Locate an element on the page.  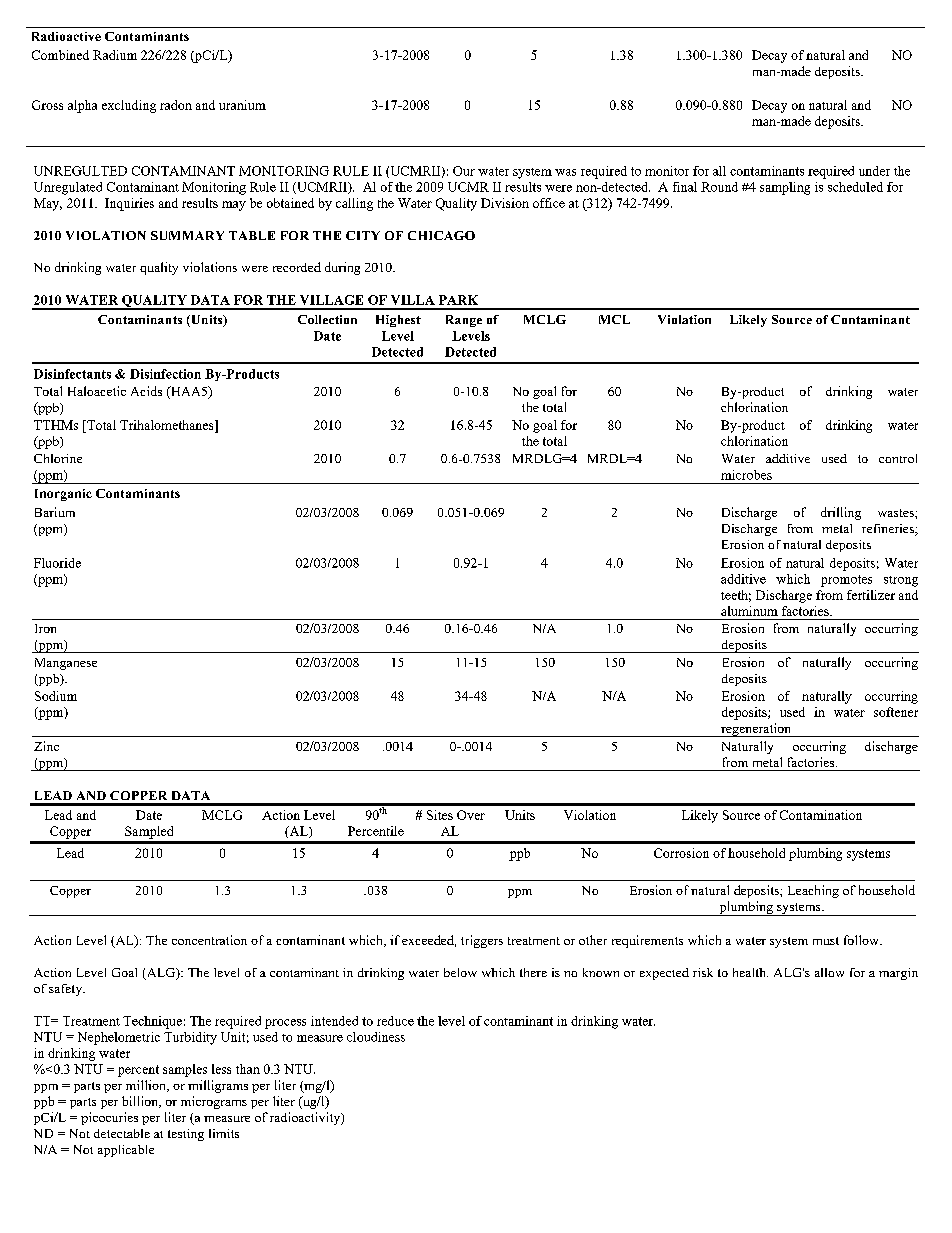
Range is located at coordinates (464, 321).
